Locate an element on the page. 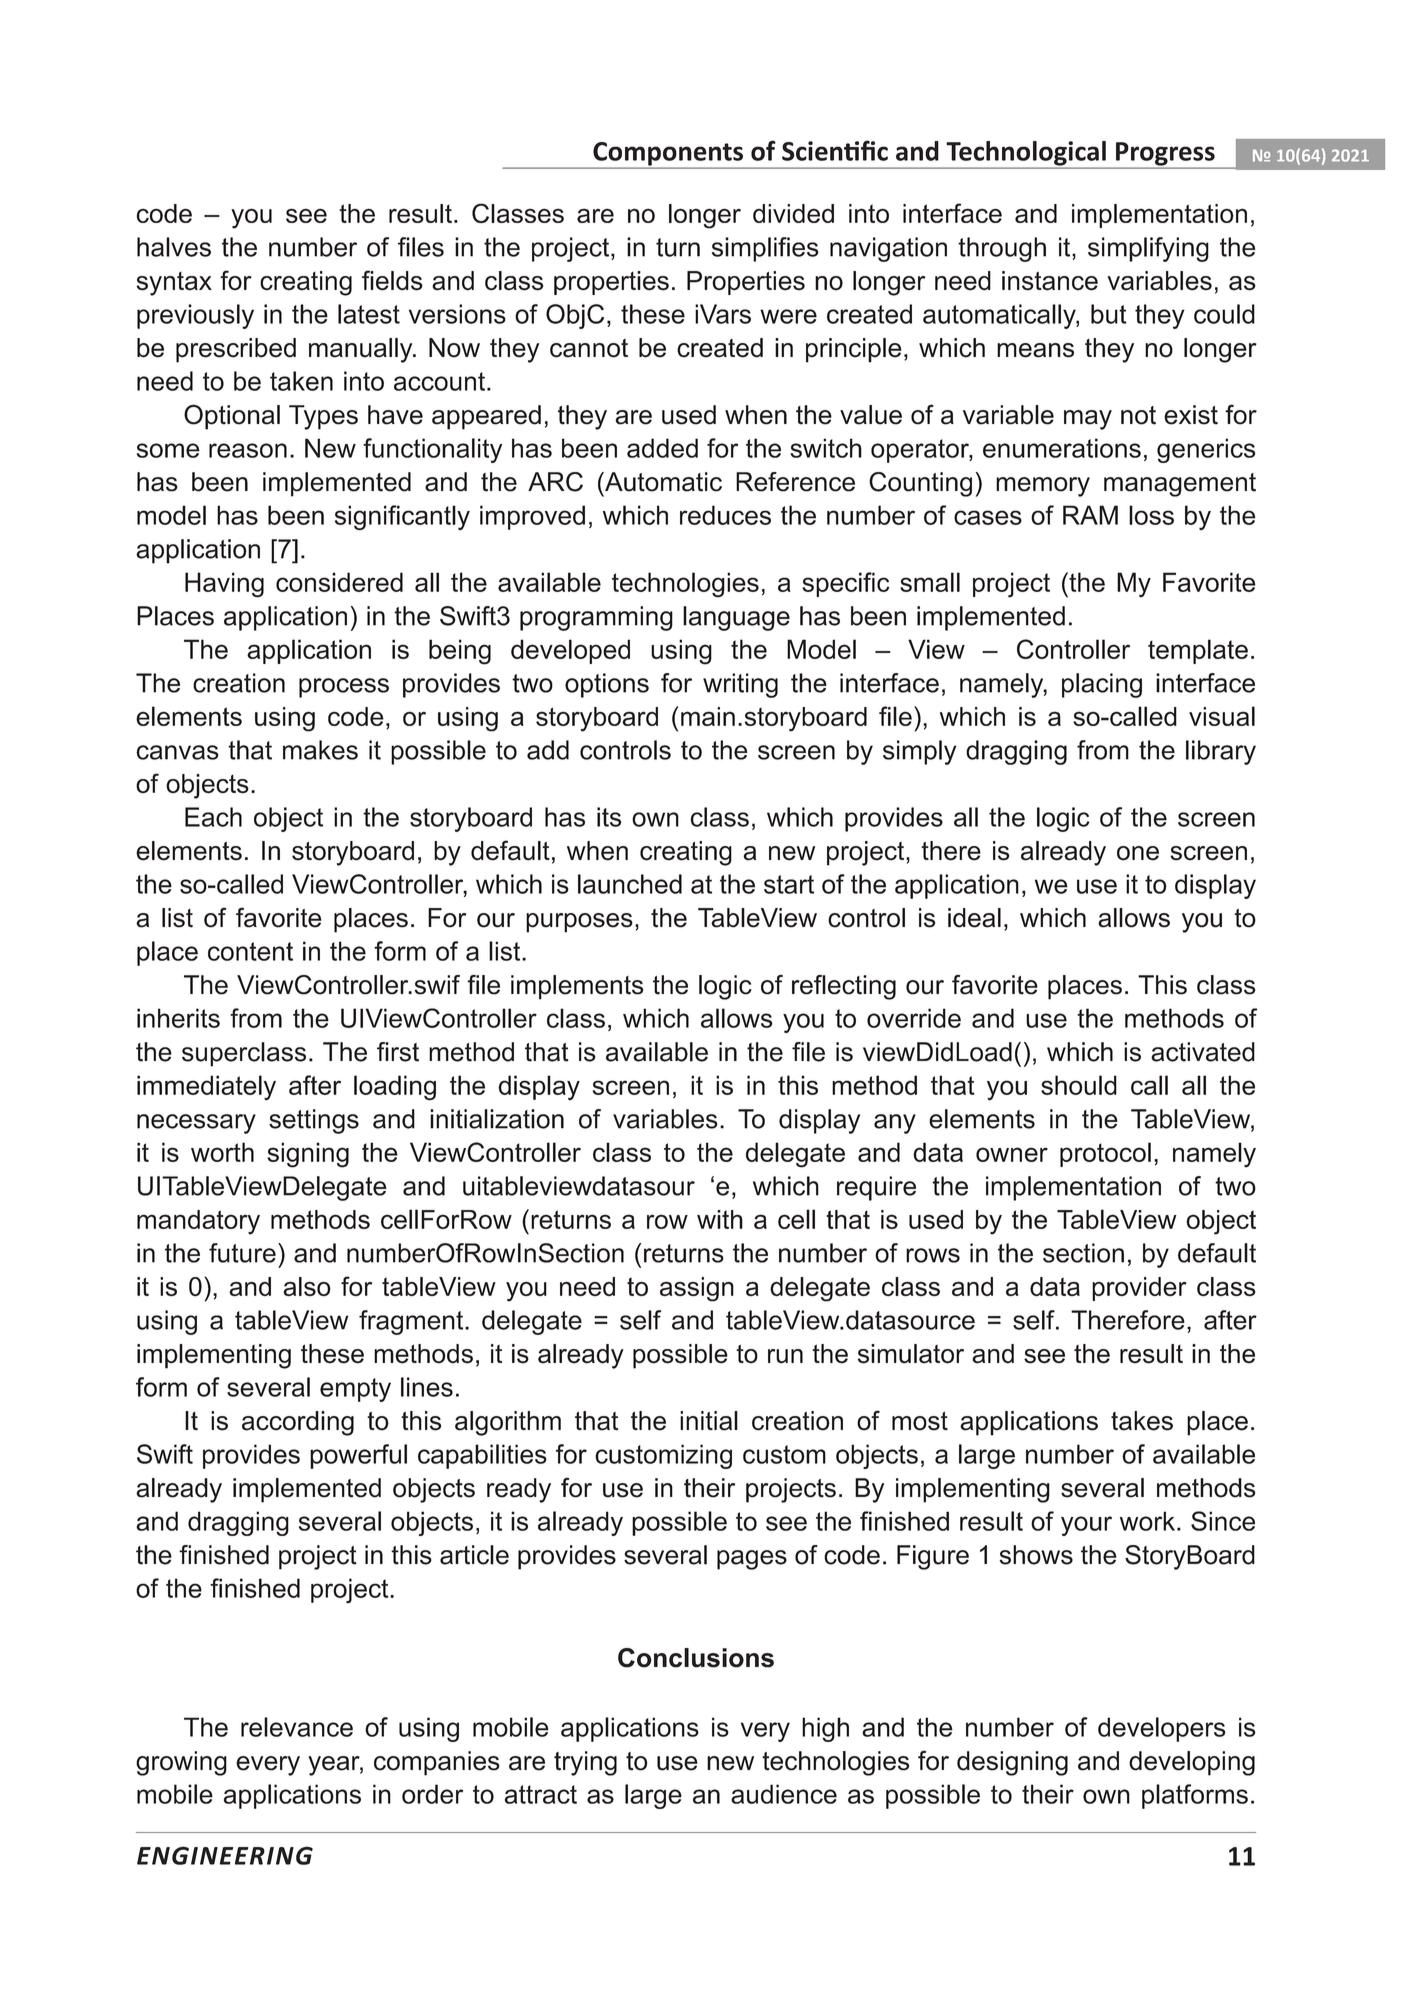  audience is located at coordinates (784, 1794).
